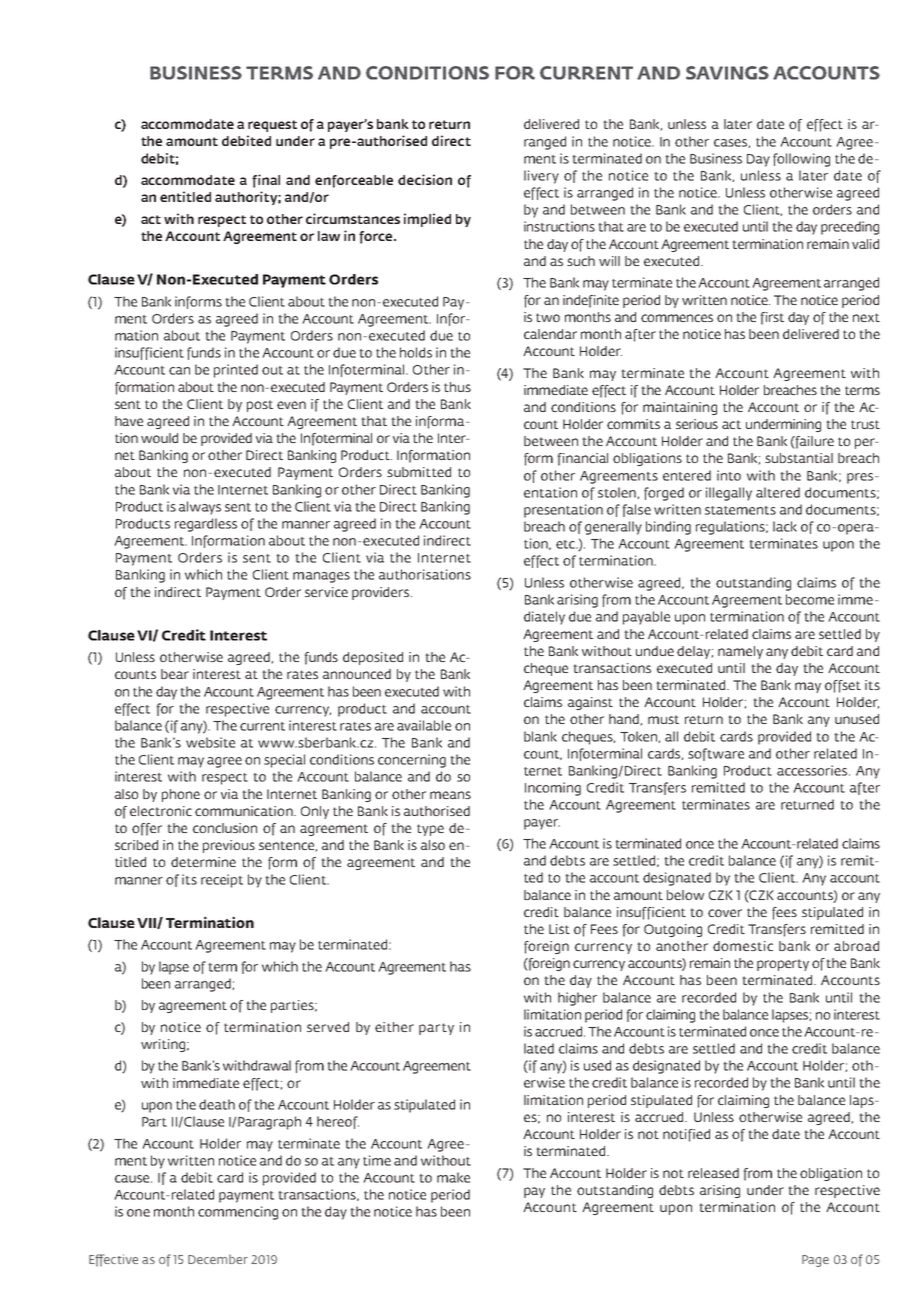 This page has height=1308, width=924. Describe the element at coordinates (181, 795) in the page. I see `phone` at that location.
